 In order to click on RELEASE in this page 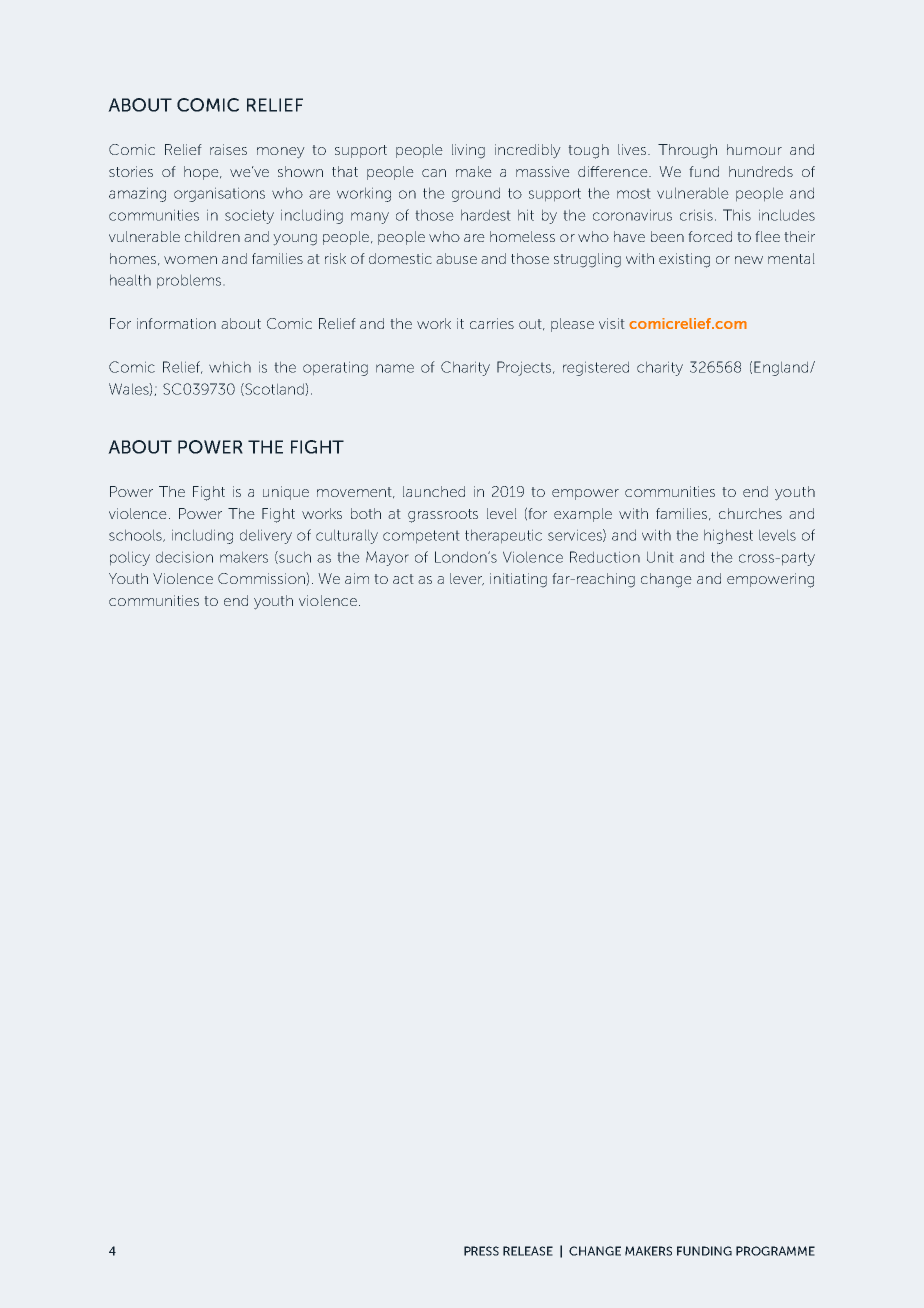, I will do `click(528, 1251)`.
